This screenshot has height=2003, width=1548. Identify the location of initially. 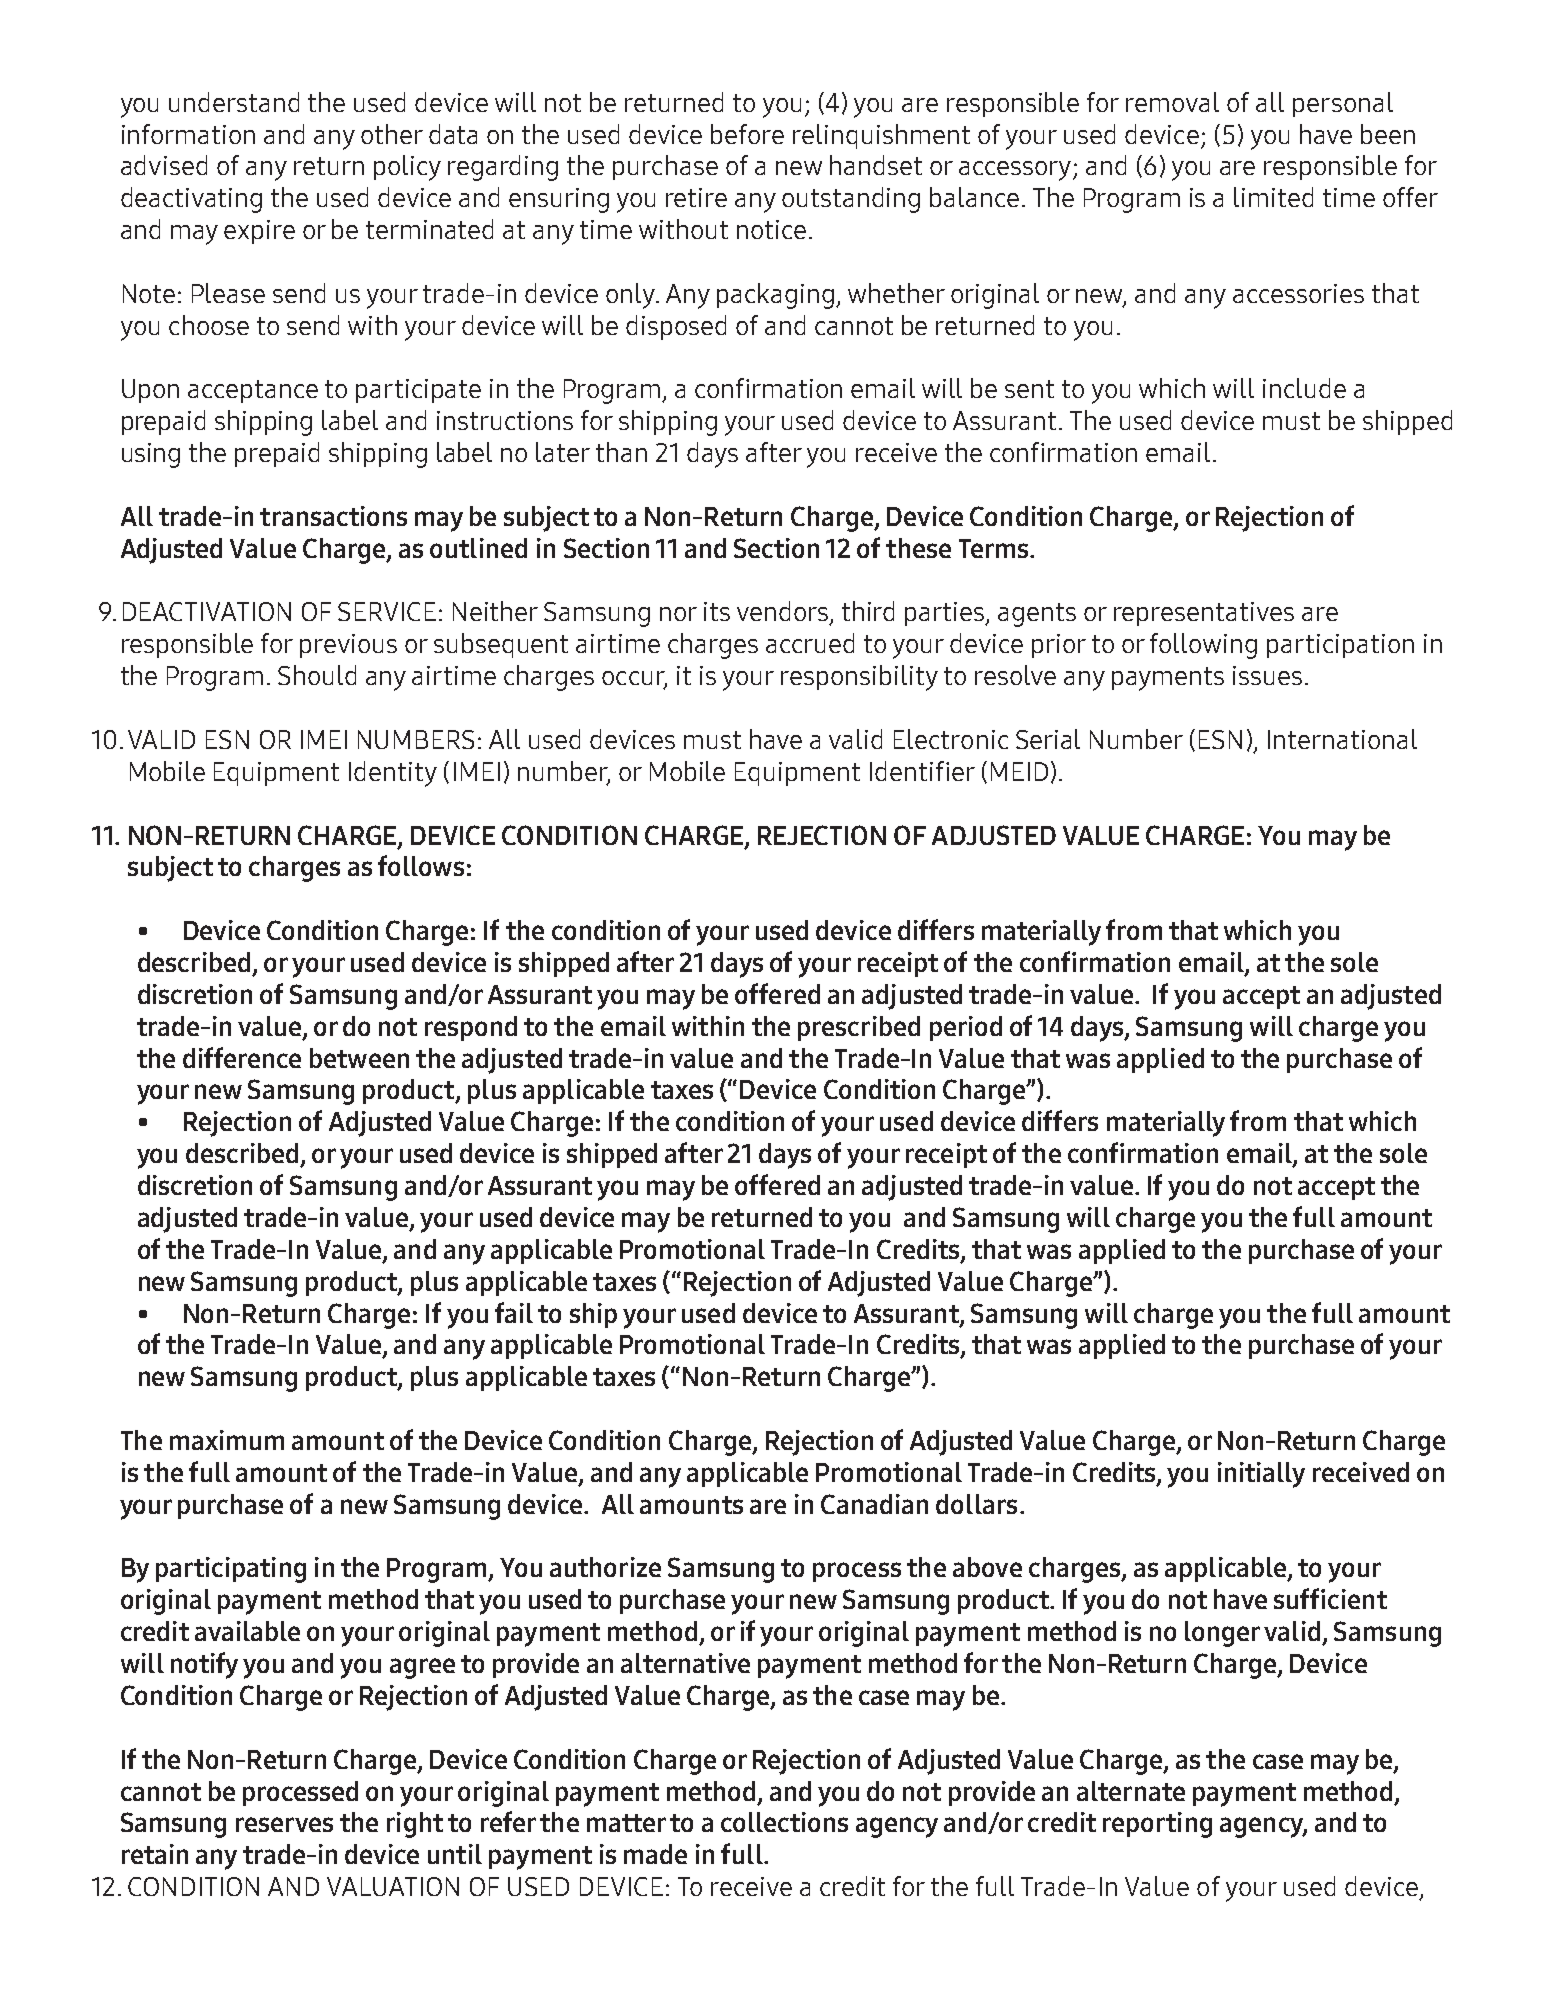
(1261, 1475).
